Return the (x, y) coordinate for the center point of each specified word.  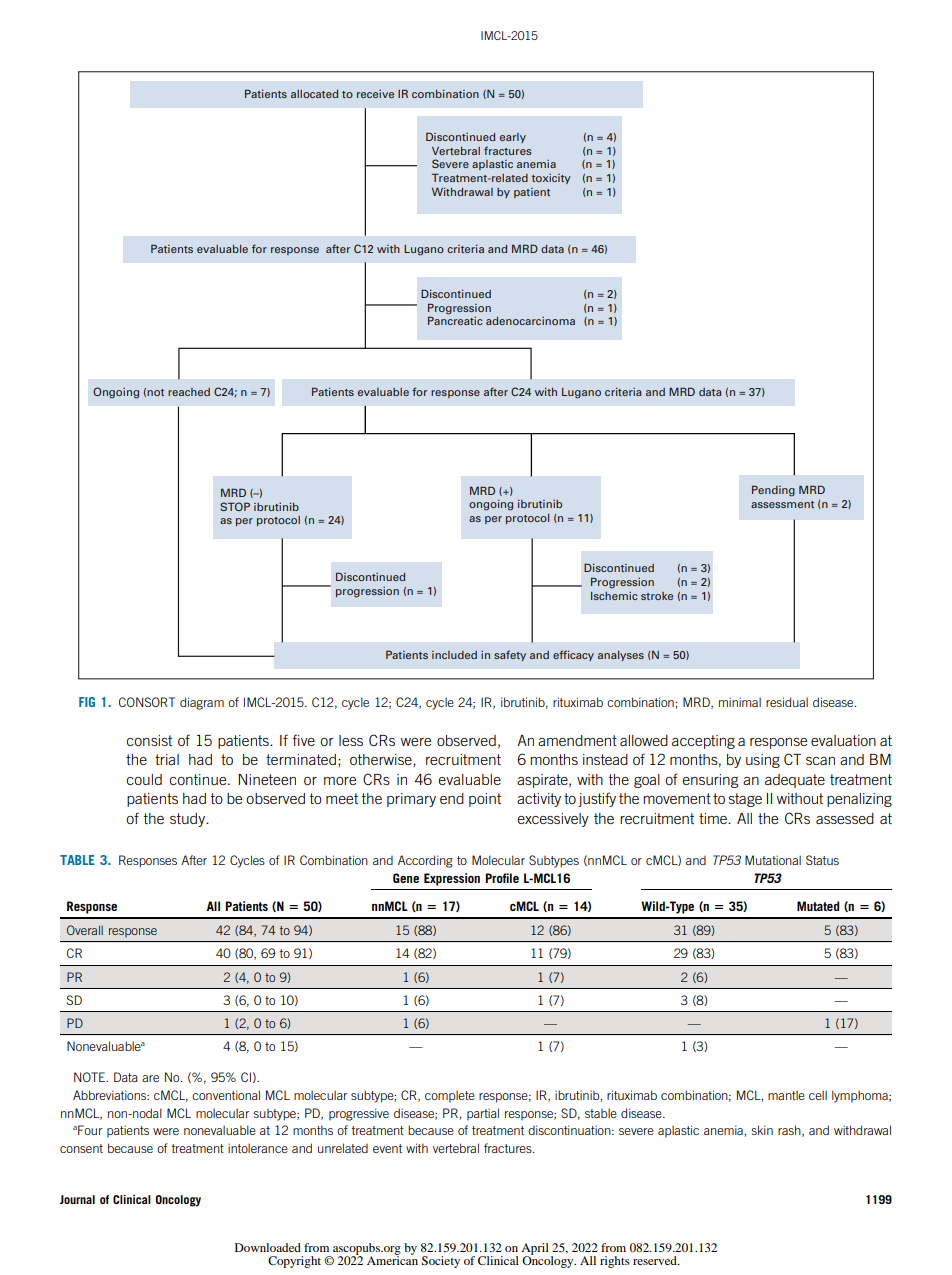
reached (189, 392)
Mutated (818, 906)
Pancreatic (455, 320)
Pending (773, 491)
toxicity (551, 179)
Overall (85, 930)
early (513, 138)
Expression (452, 879)
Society (440, 1262)
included (454, 655)
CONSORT (147, 702)
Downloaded (268, 1247)
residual (787, 702)
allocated (314, 94)
